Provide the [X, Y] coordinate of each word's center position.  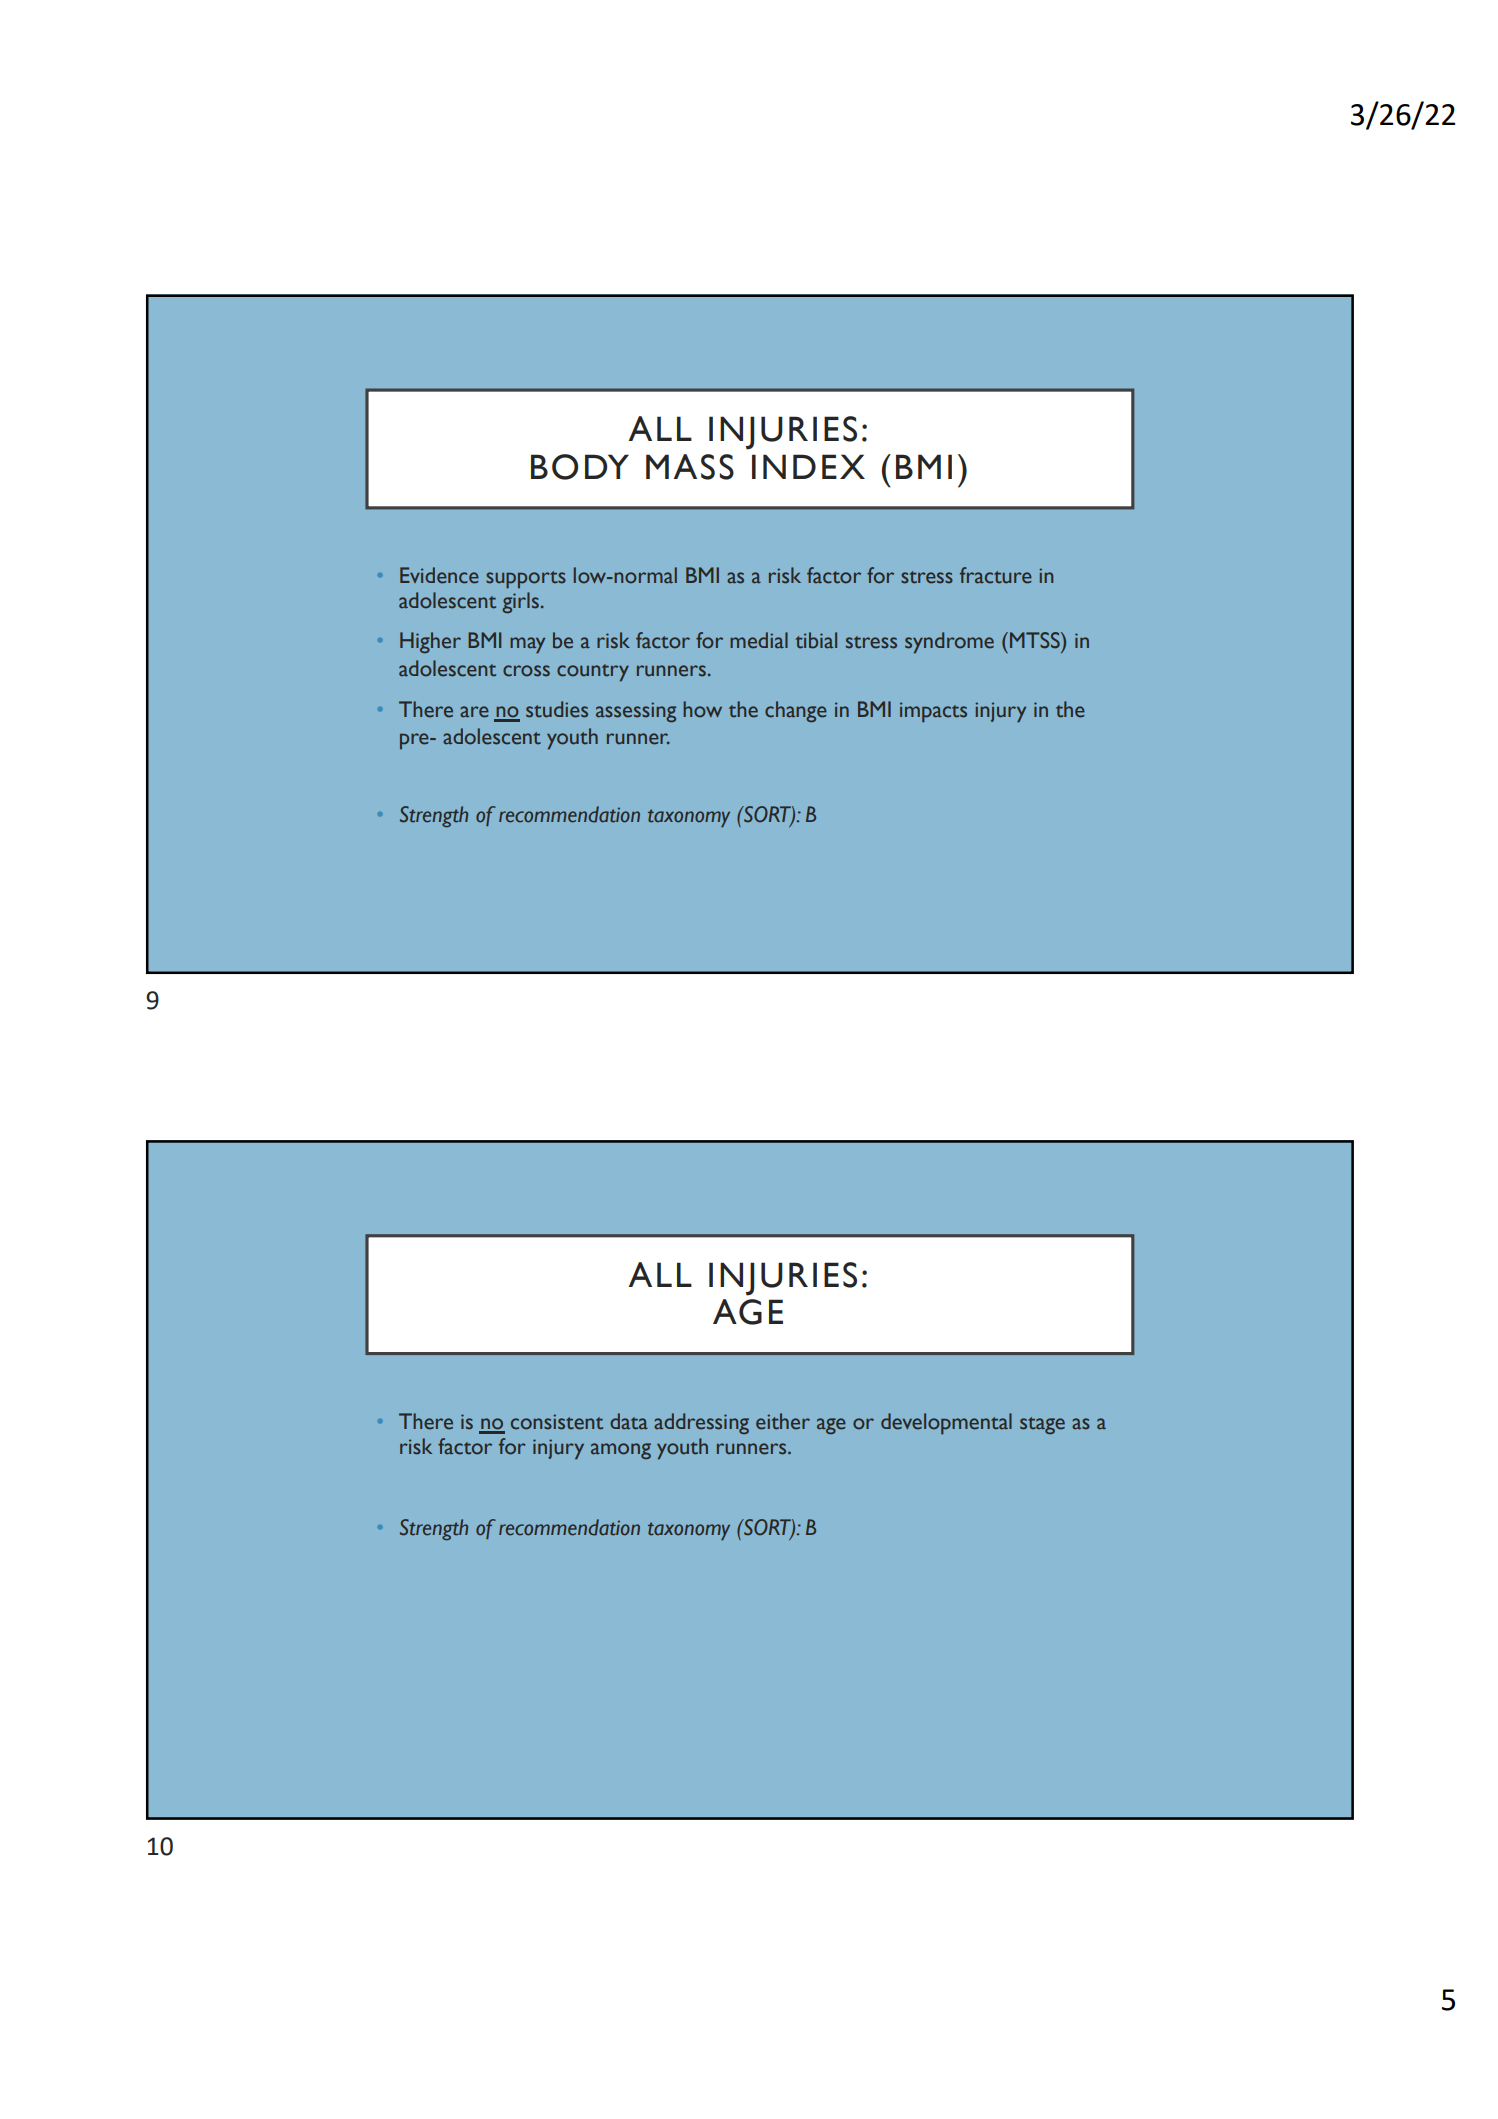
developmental [946, 1423]
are [474, 712]
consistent [557, 1422]
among [621, 1451]
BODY [580, 467]
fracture [996, 575]
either [783, 1421]
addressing [701, 1423]
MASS [690, 467]
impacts [933, 712]
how [702, 709]
